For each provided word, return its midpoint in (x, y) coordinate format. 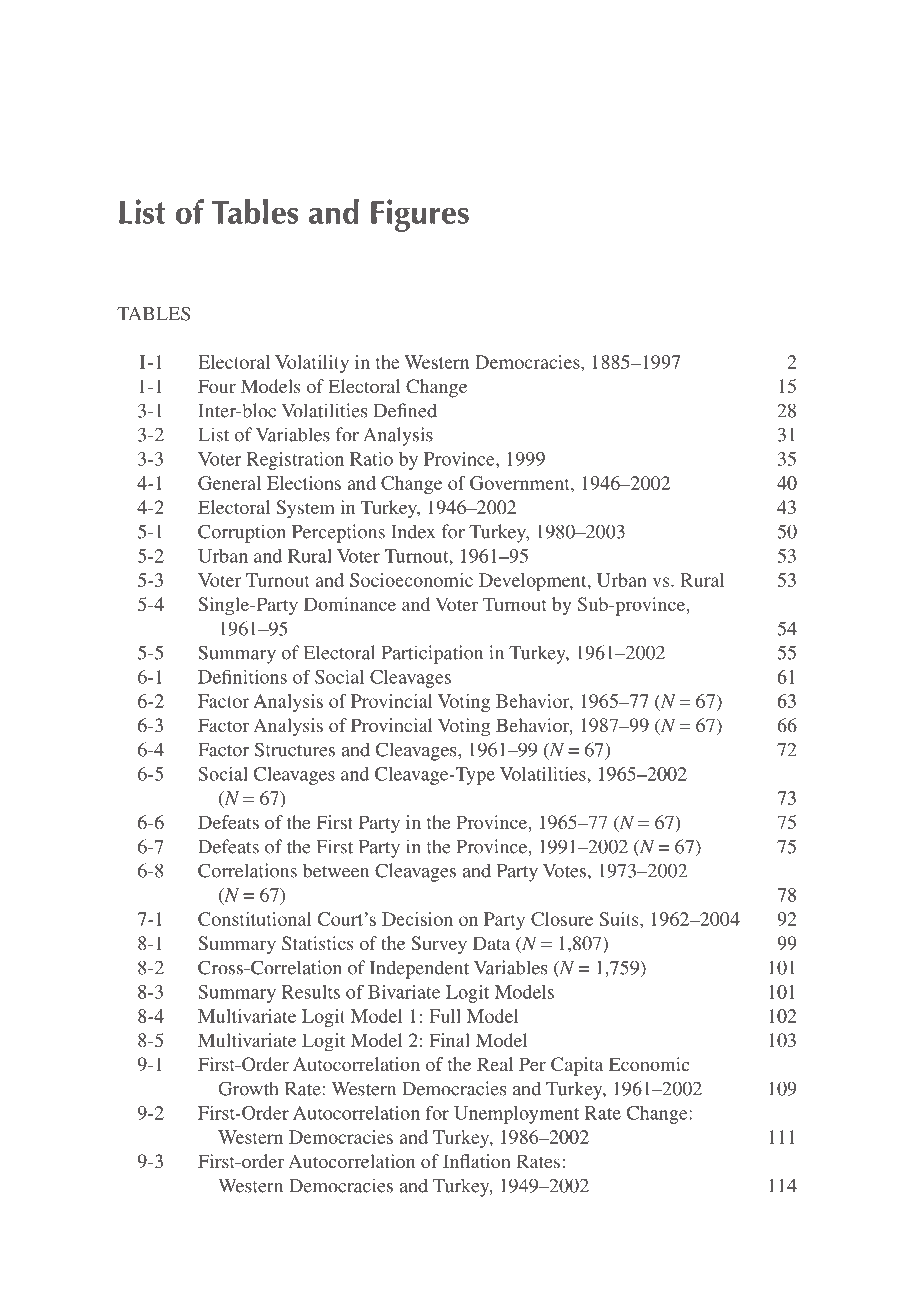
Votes (564, 871)
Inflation (477, 1161)
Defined (405, 410)
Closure (562, 919)
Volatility (312, 364)
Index (413, 531)
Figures (420, 215)
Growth (248, 1088)
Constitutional (255, 919)
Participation (432, 654)
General (229, 483)
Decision (417, 919)
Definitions (242, 677)
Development (534, 582)
